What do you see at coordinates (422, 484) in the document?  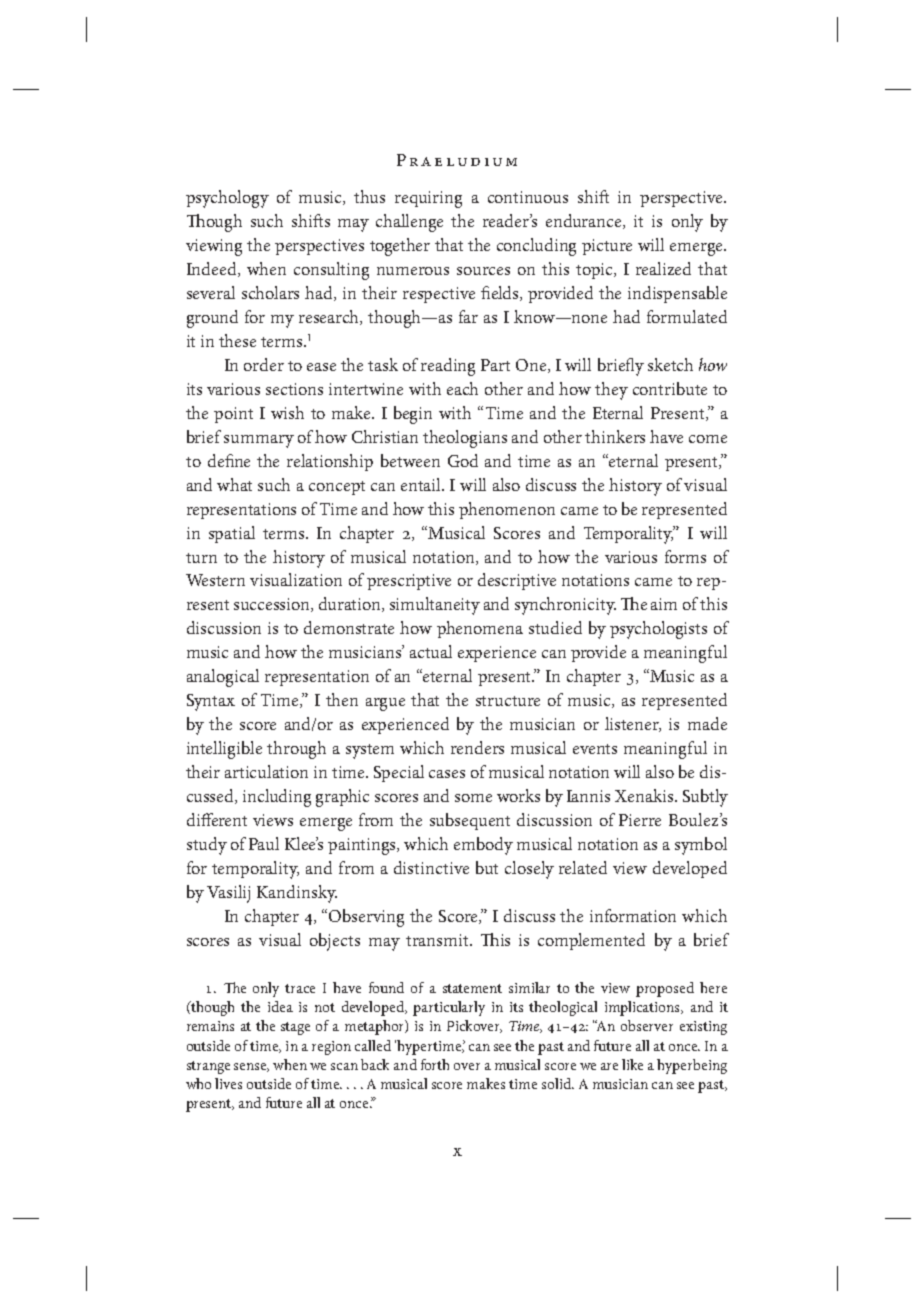 I see `entail` at bounding box center [422, 484].
